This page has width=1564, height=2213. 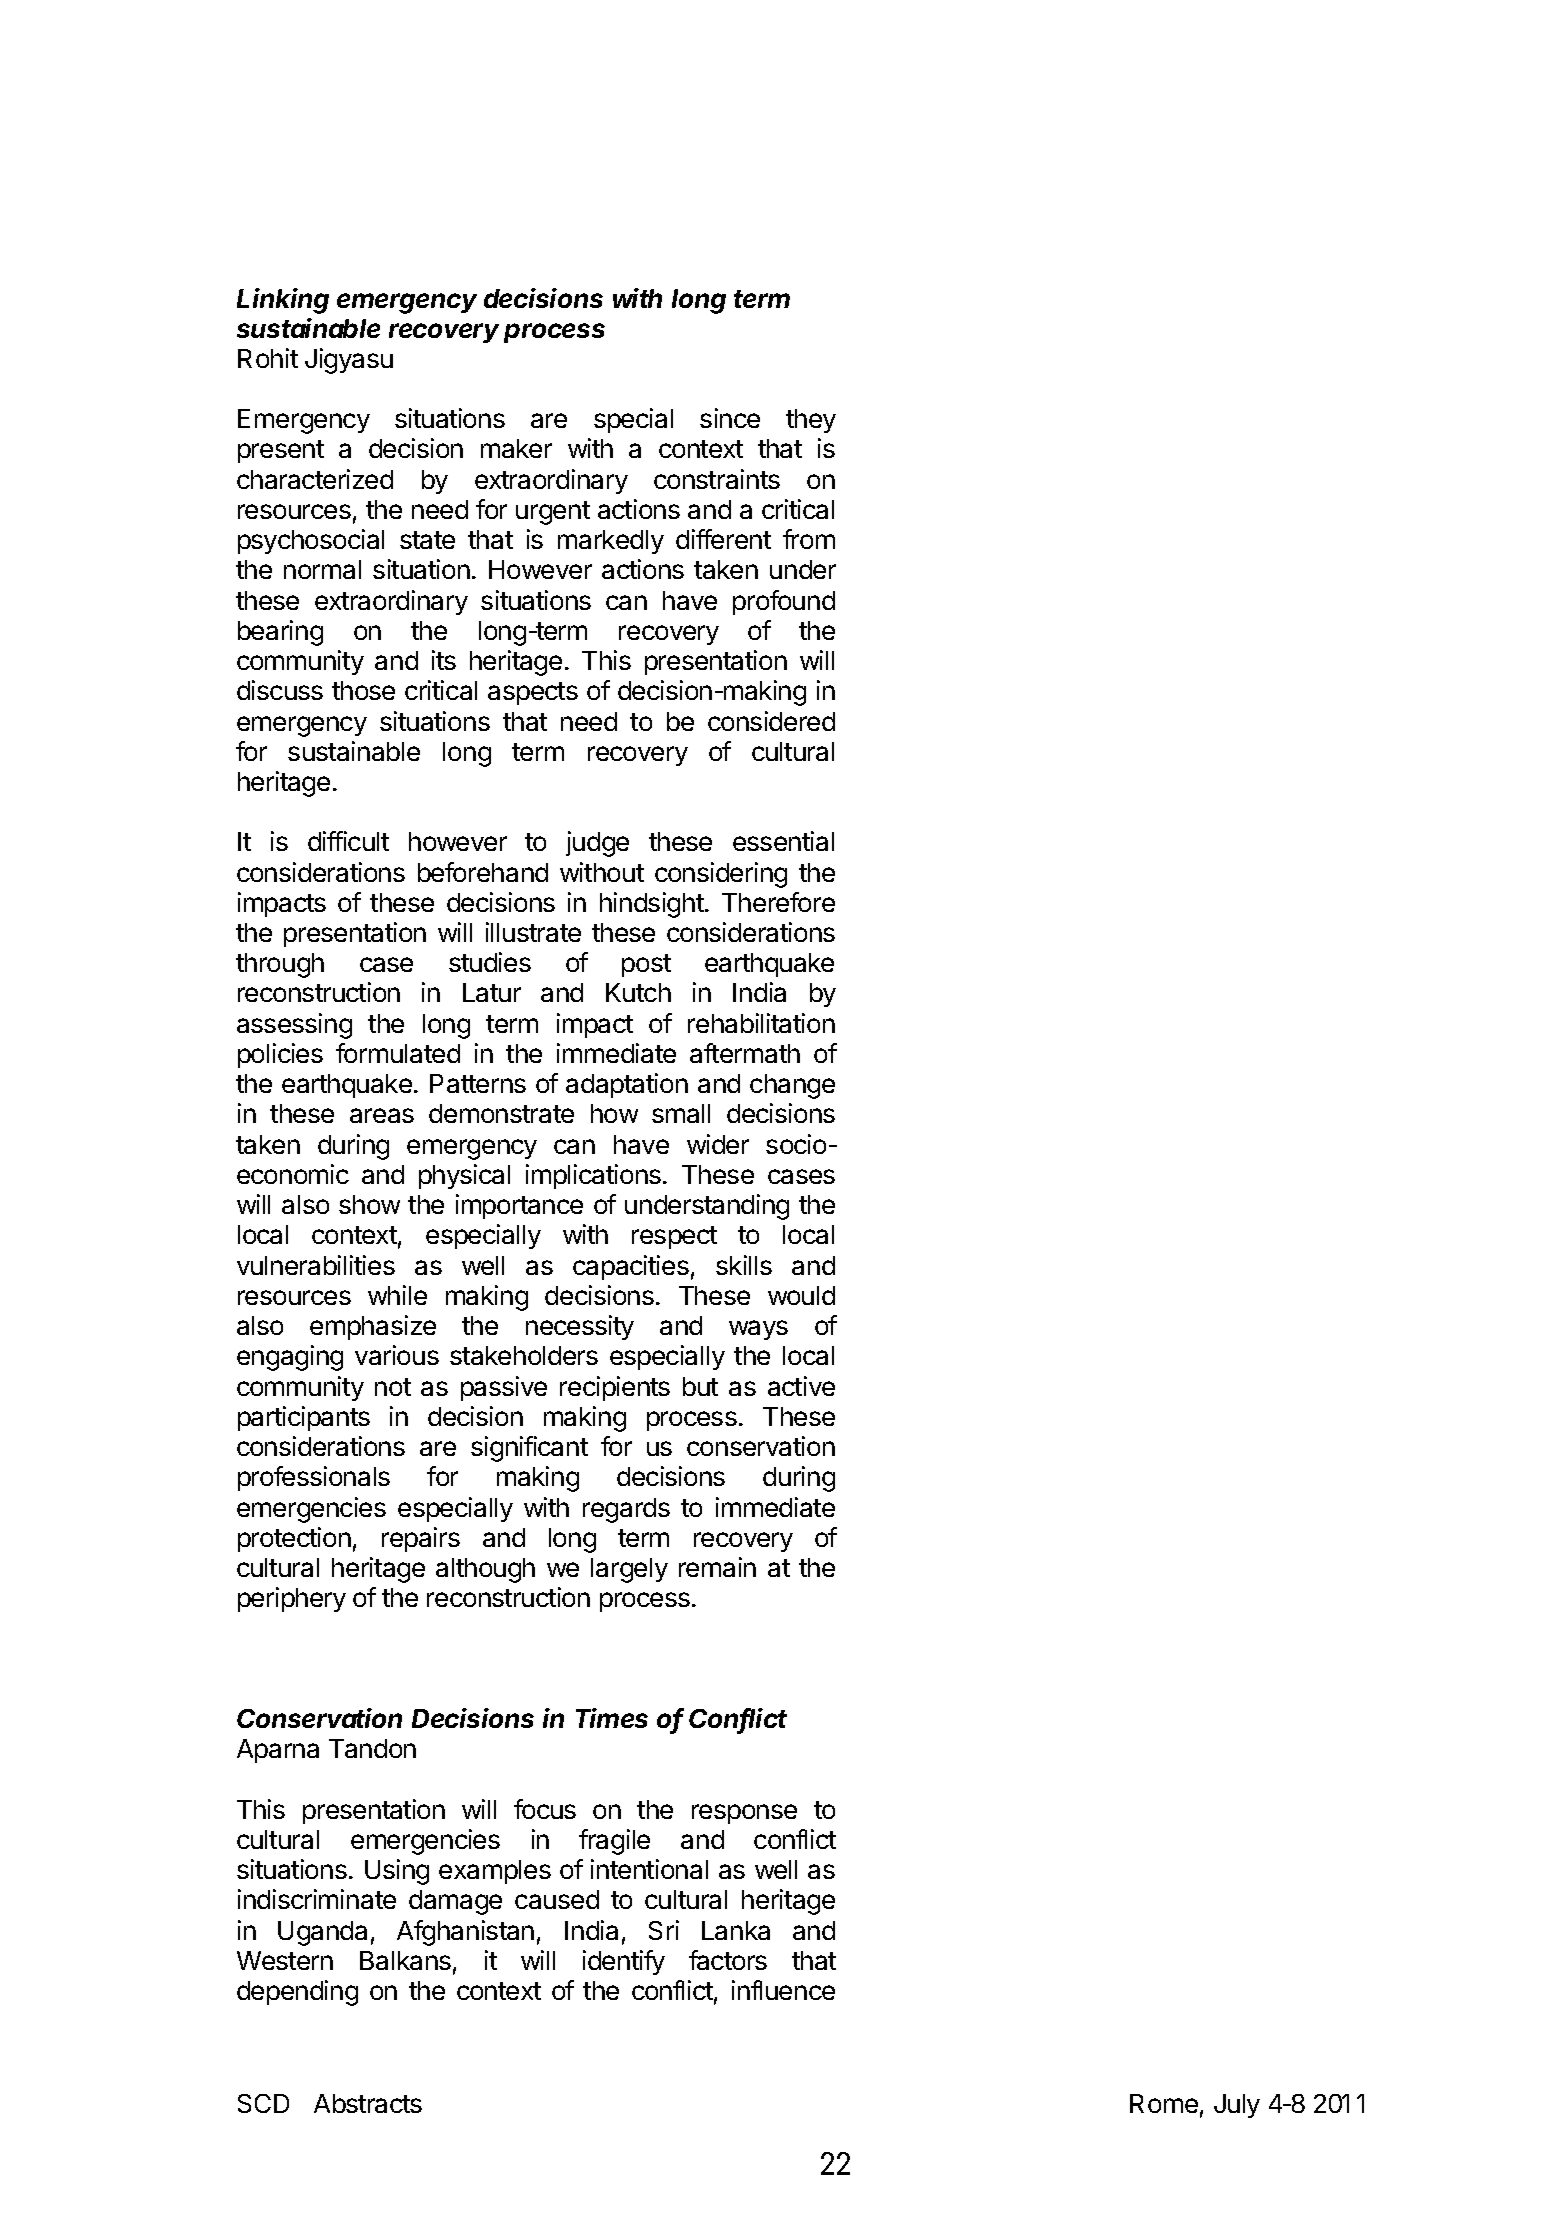 I want to click on since, so click(x=730, y=418).
